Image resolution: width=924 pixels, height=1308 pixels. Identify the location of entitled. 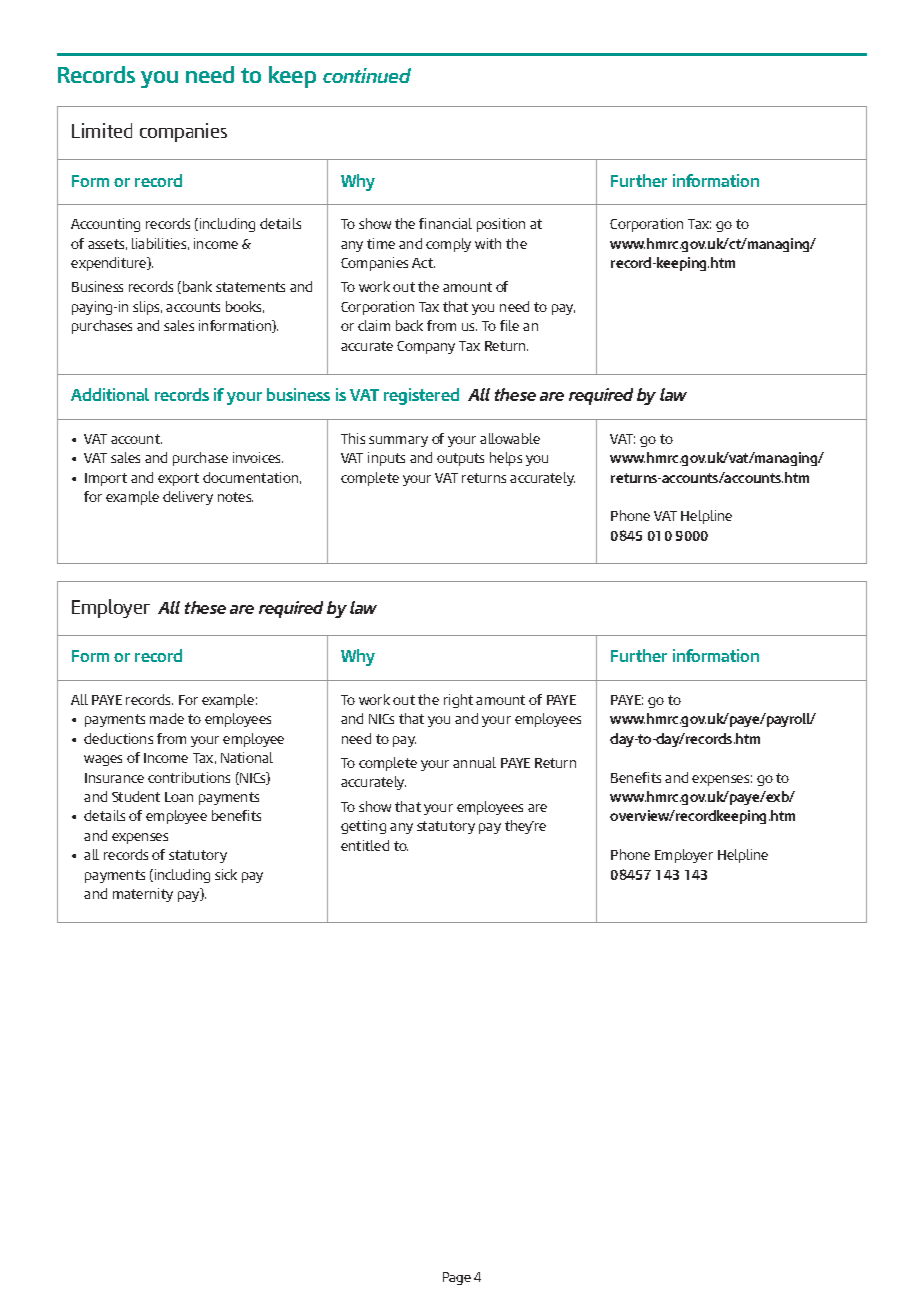
(365, 845).
